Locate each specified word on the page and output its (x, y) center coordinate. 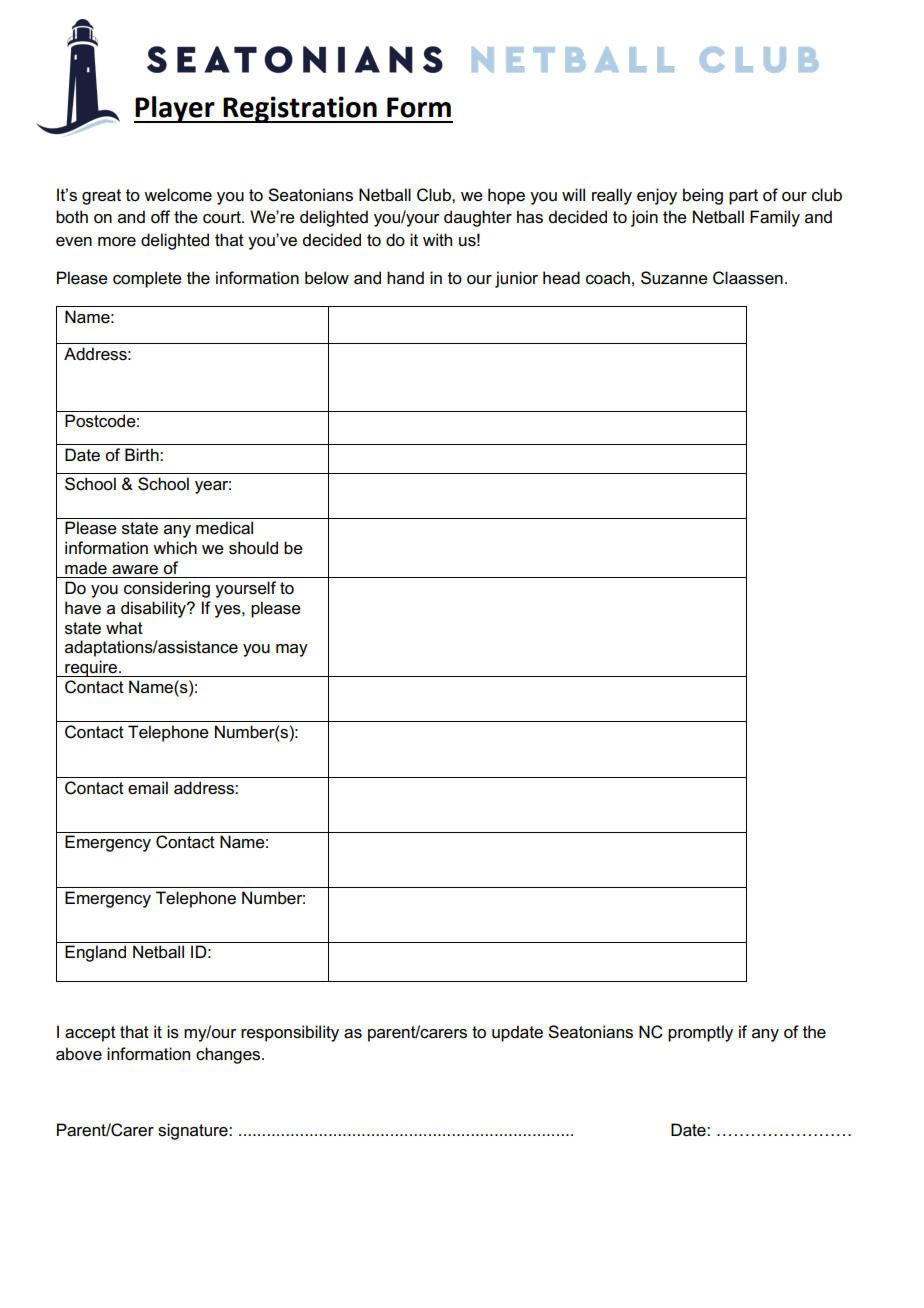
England (95, 953)
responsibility (290, 1033)
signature (194, 1131)
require (91, 668)
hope (506, 196)
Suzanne (674, 278)
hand (405, 277)
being (703, 196)
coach (608, 278)
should (253, 548)
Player (175, 109)
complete (147, 279)
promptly (700, 1033)
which (175, 547)
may (292, 650)
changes (229, 1055)
